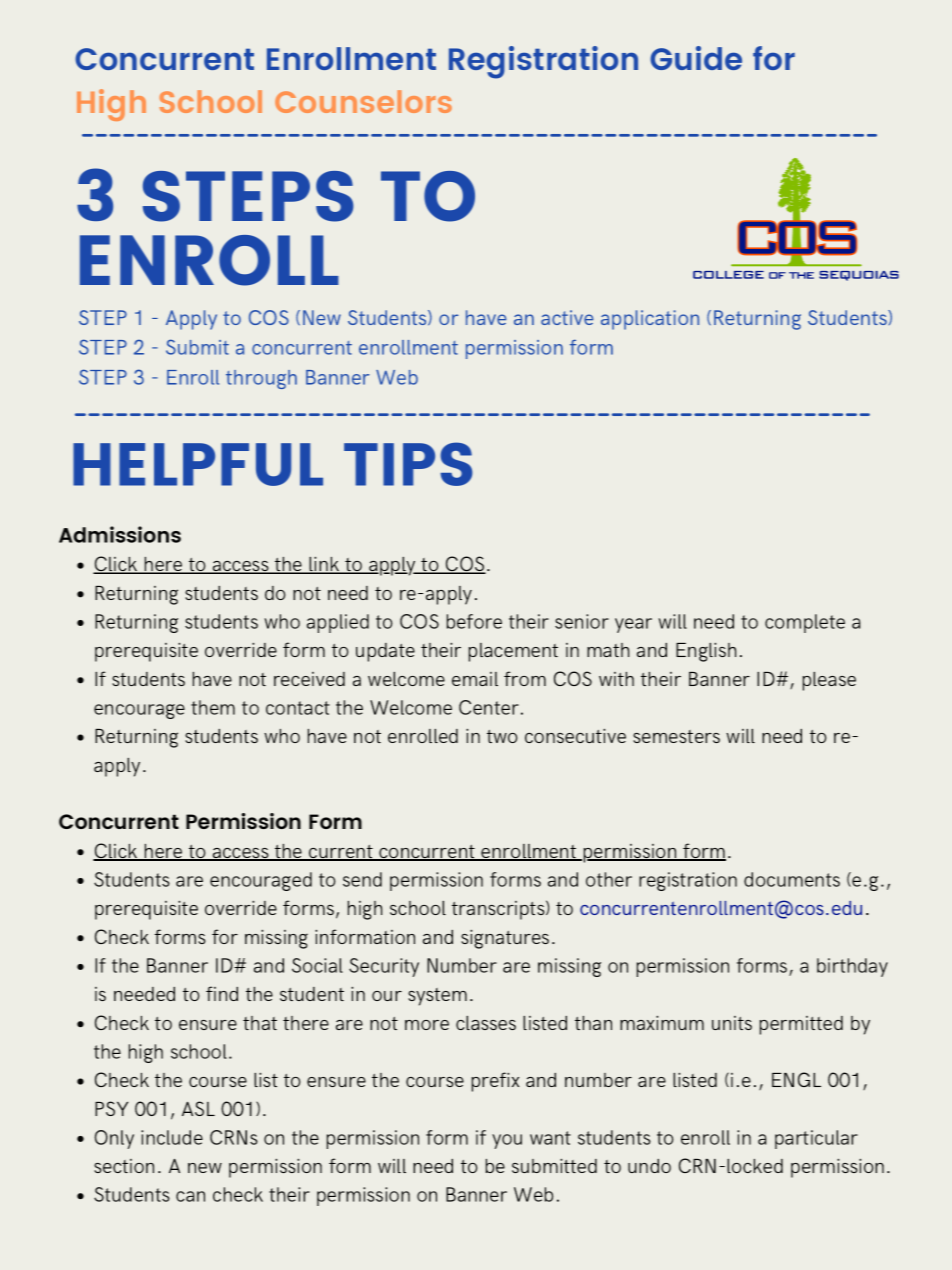 The width and height of the image is (952, 1270). What do you see at coordinates (213, 707) in the image?
I see `them` at bounding box center [213, 707].
